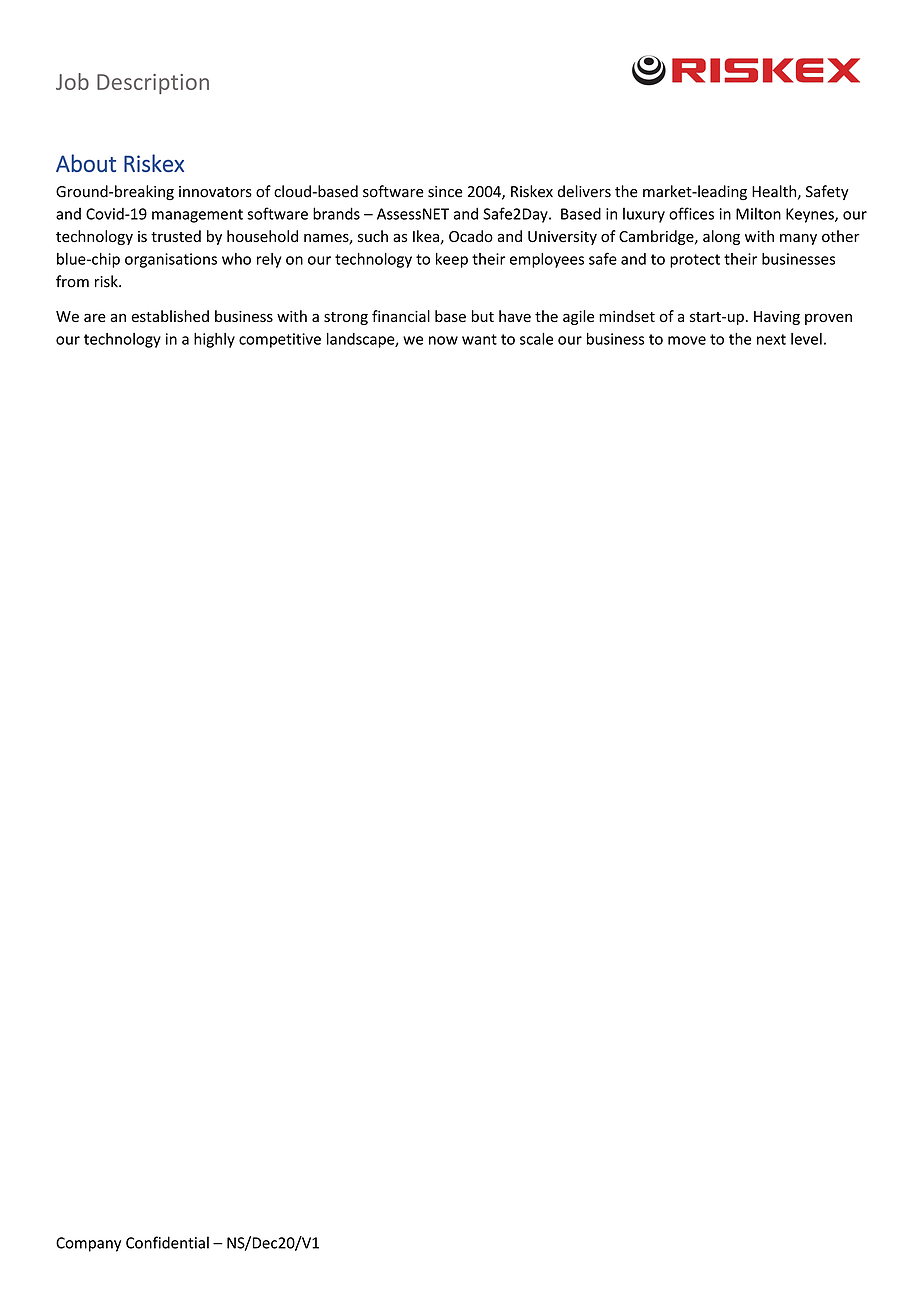 This screenshot has height=1308, width=924. I want to click on highly, so click(214, 340).
